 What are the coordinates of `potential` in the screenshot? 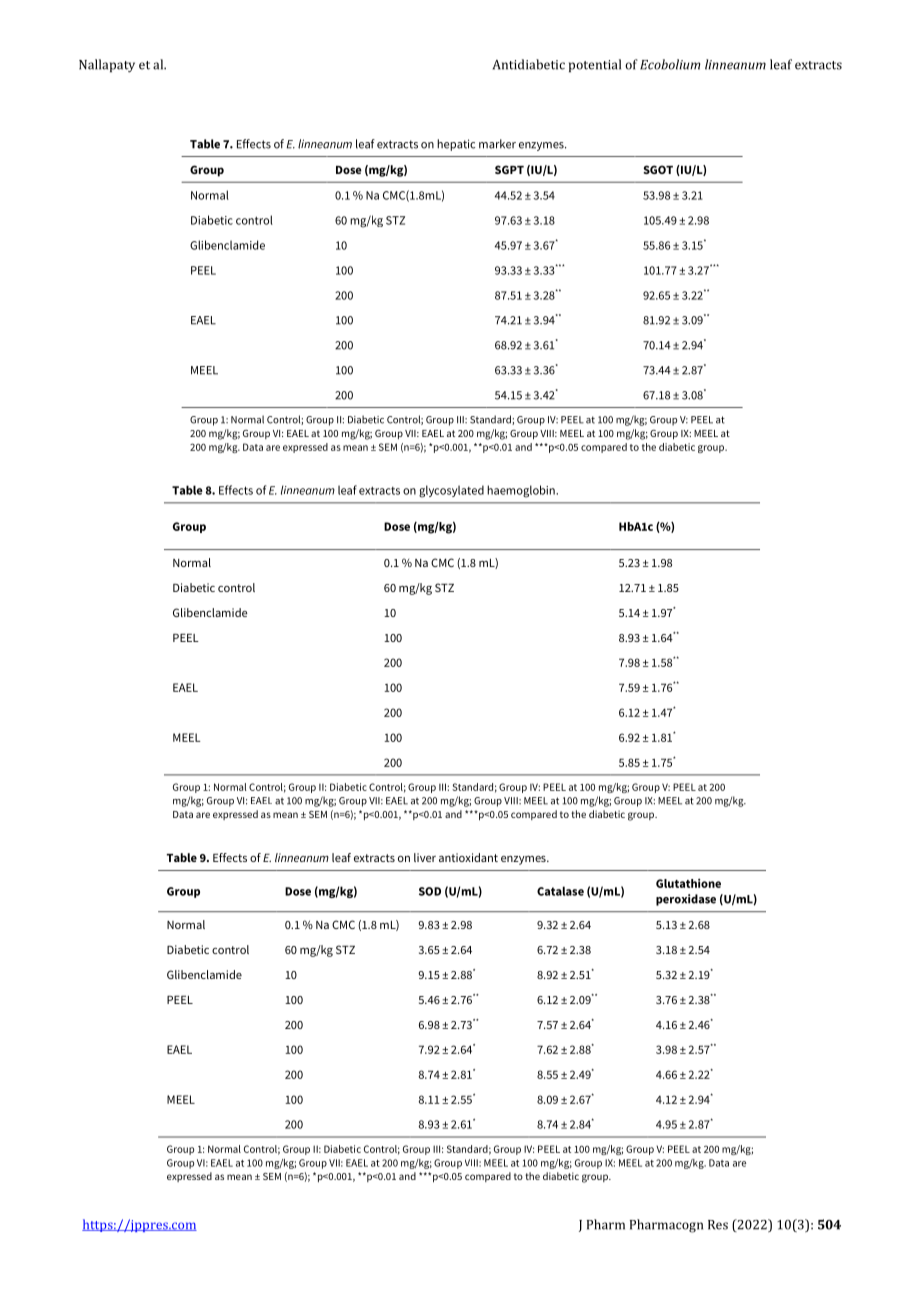 It's located at (595, 65).
